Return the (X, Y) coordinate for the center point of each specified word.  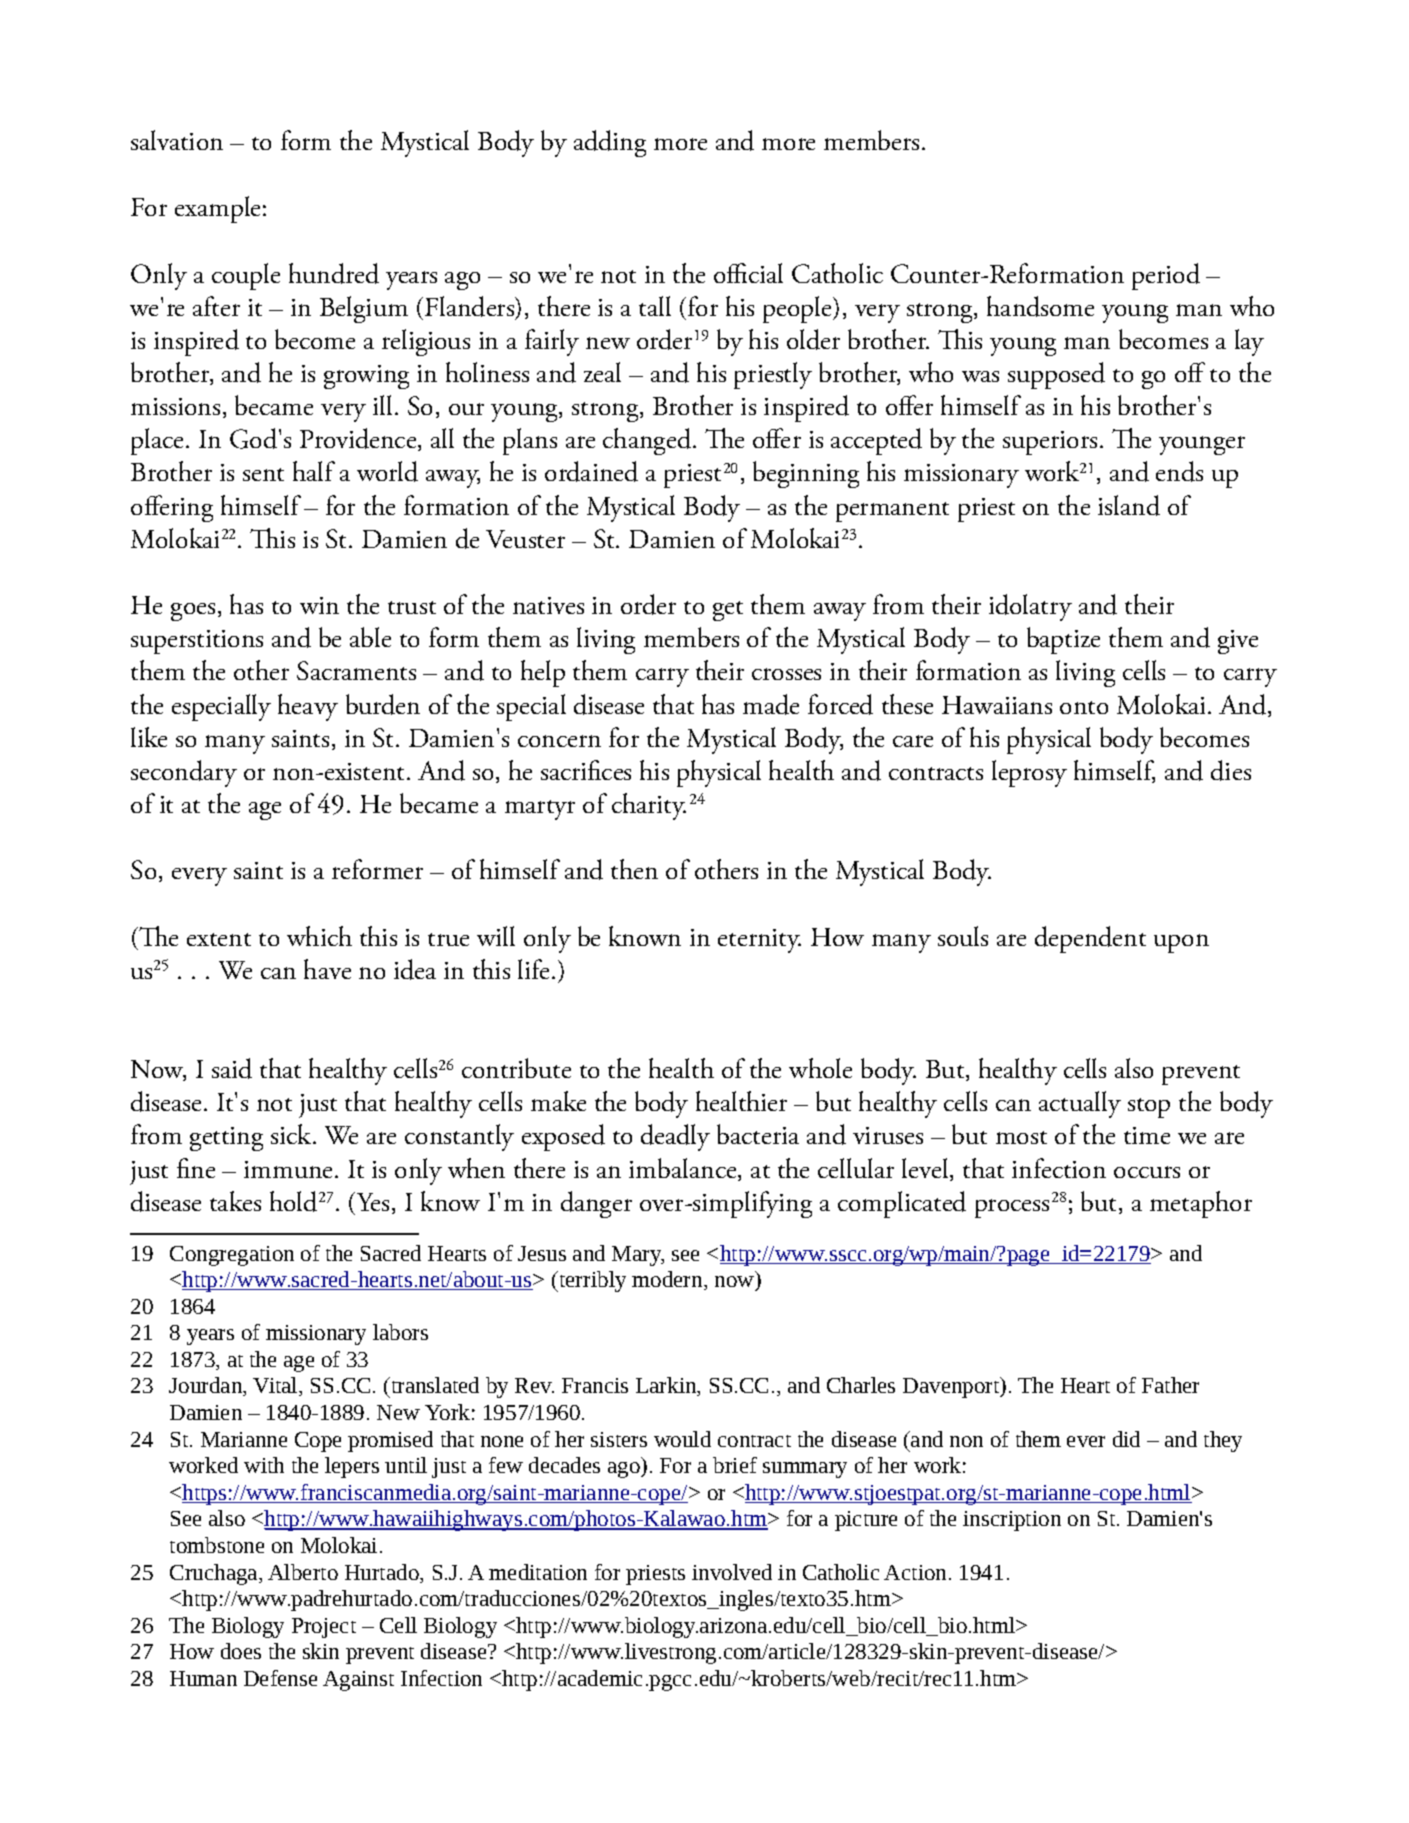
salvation (177, 140)
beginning (806, 474)
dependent (1090, 939)
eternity (759, 941)
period (1166, 276)
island (1129, 505)
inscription (1012, 1521)
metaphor (1201, 1204)
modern (668, 1280)
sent (263, 474)
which (319, 936)
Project (324, 1628)
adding (610, 143)
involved (732, 1572)
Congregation (232, 1256)
